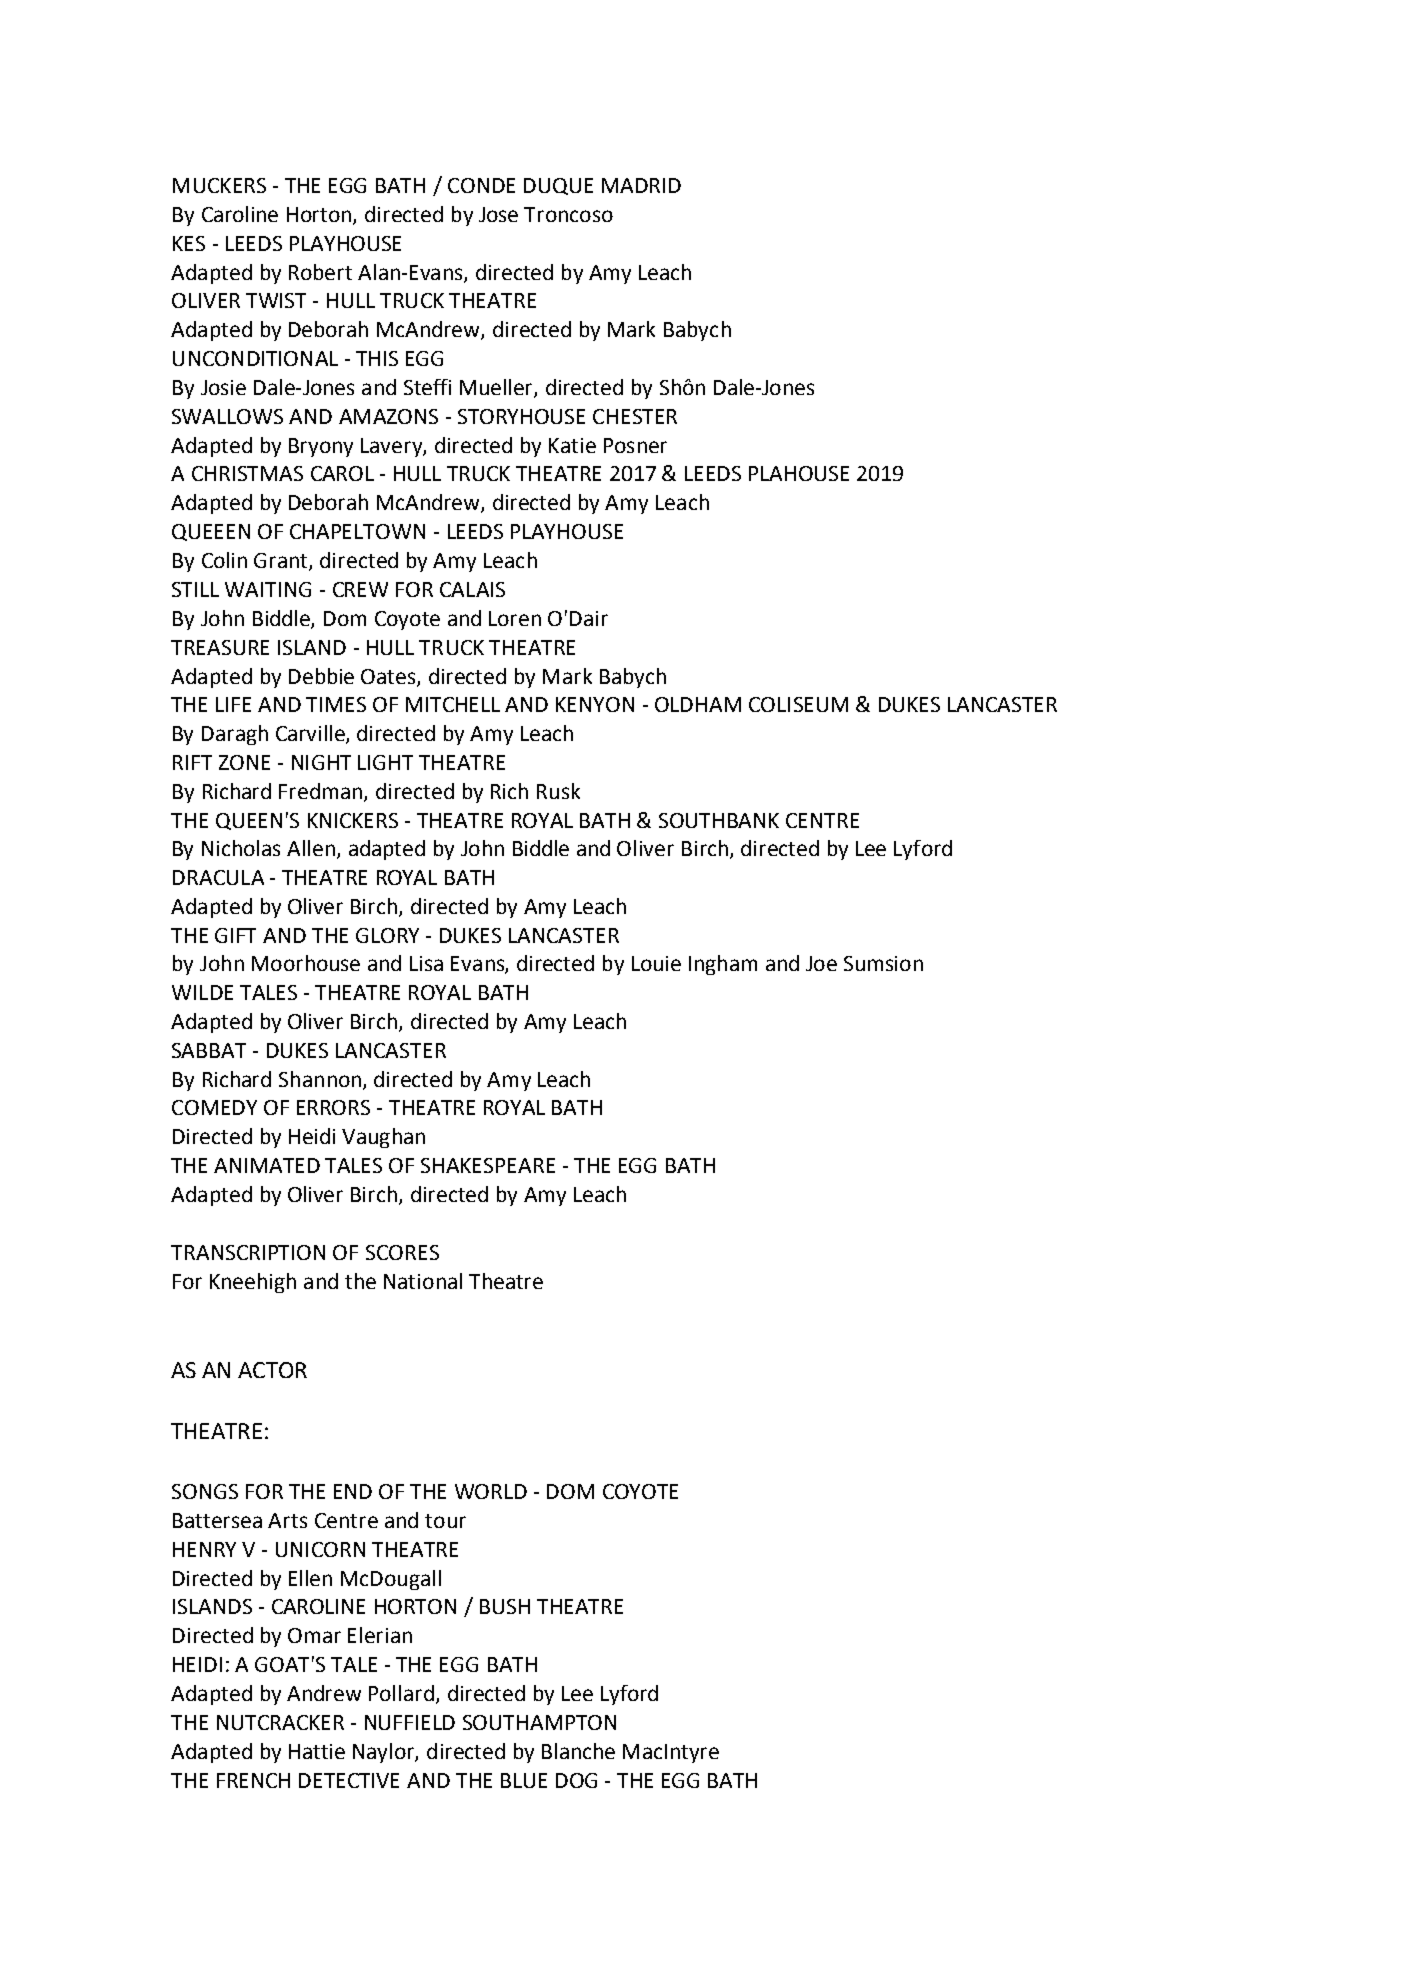  Describe the element at coordinates (276, 300) in the screenshot. I see `TWIST` at that location.
